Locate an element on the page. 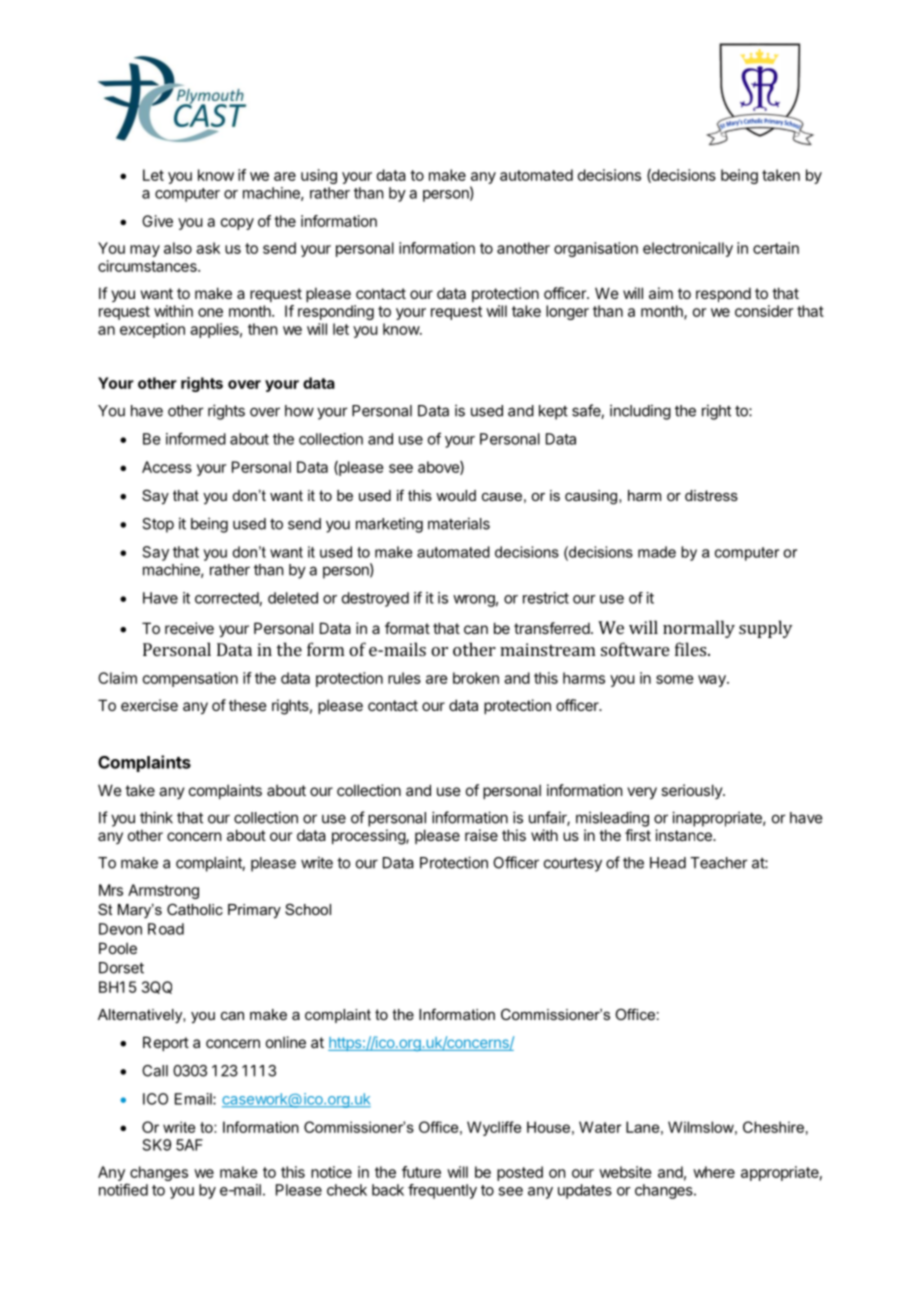 Image resolution: width=924 pixels, height=1308 pixels. compensation is located at coordinates (190, 679).
